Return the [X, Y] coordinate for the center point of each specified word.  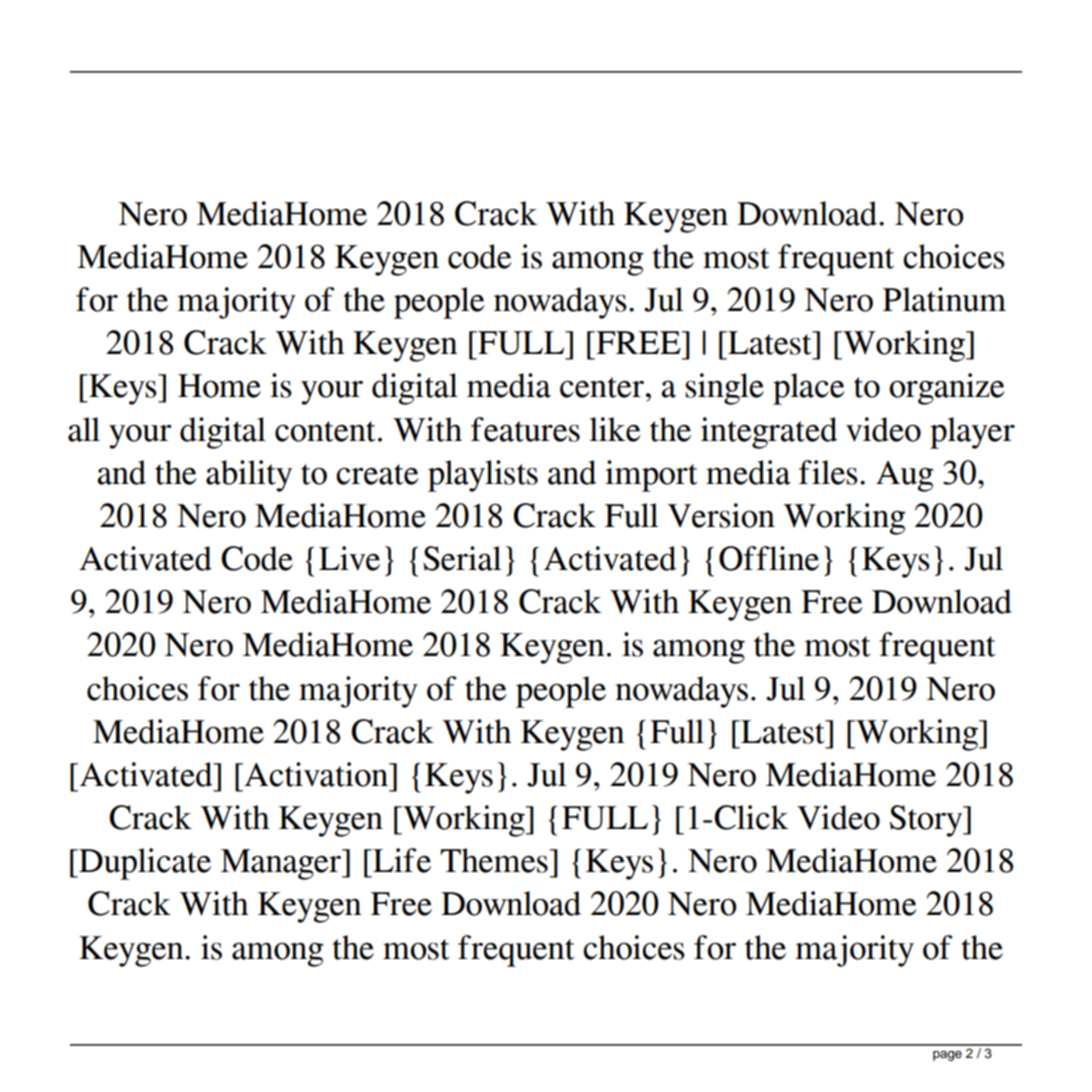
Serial [462, 558]
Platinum [944, 299]
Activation [316, 774]
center [602, 387]
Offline [769, 558]
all [84, 429]
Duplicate [144, 864]
